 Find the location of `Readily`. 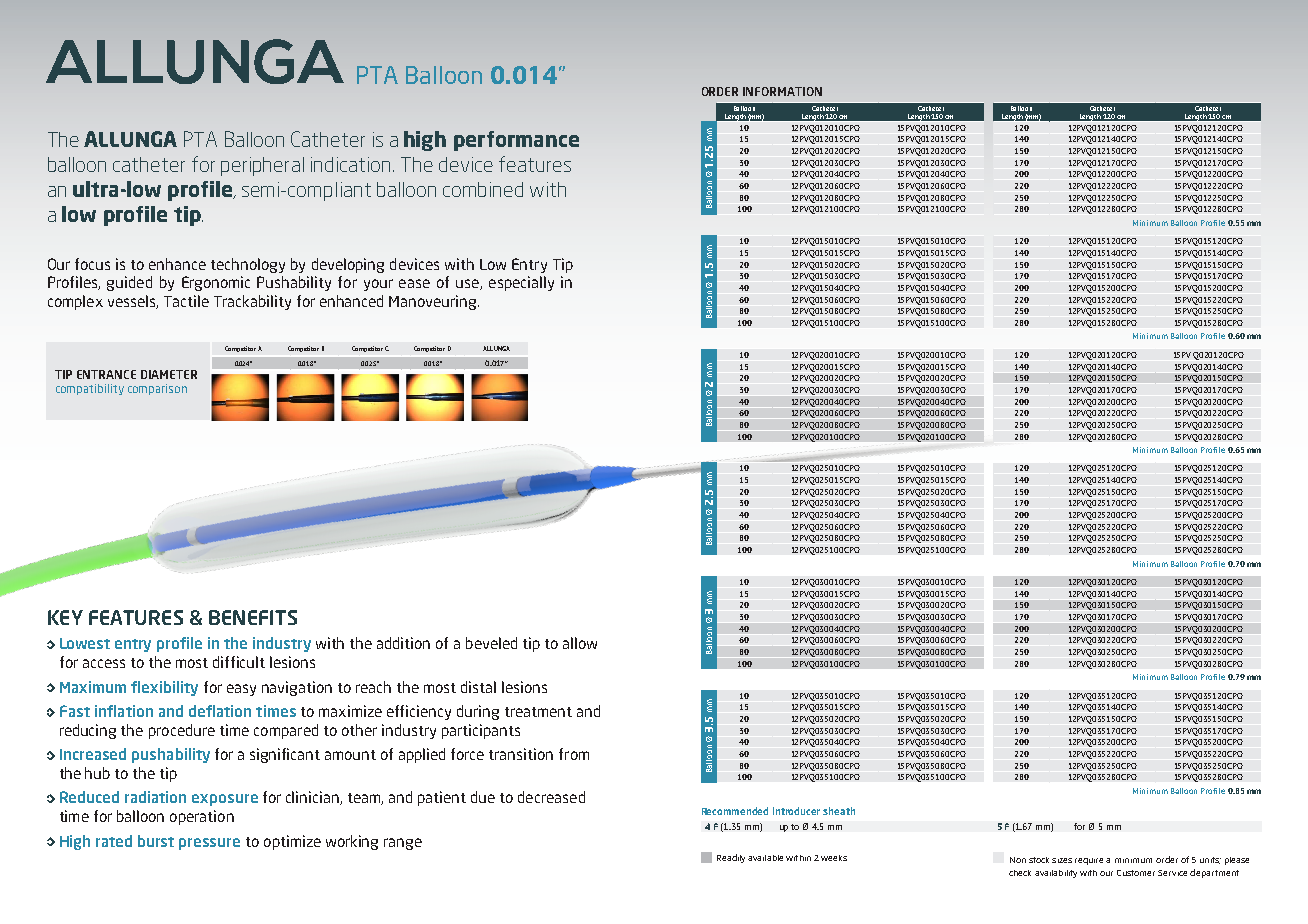

Readily is located at coordinates (731, 858).
